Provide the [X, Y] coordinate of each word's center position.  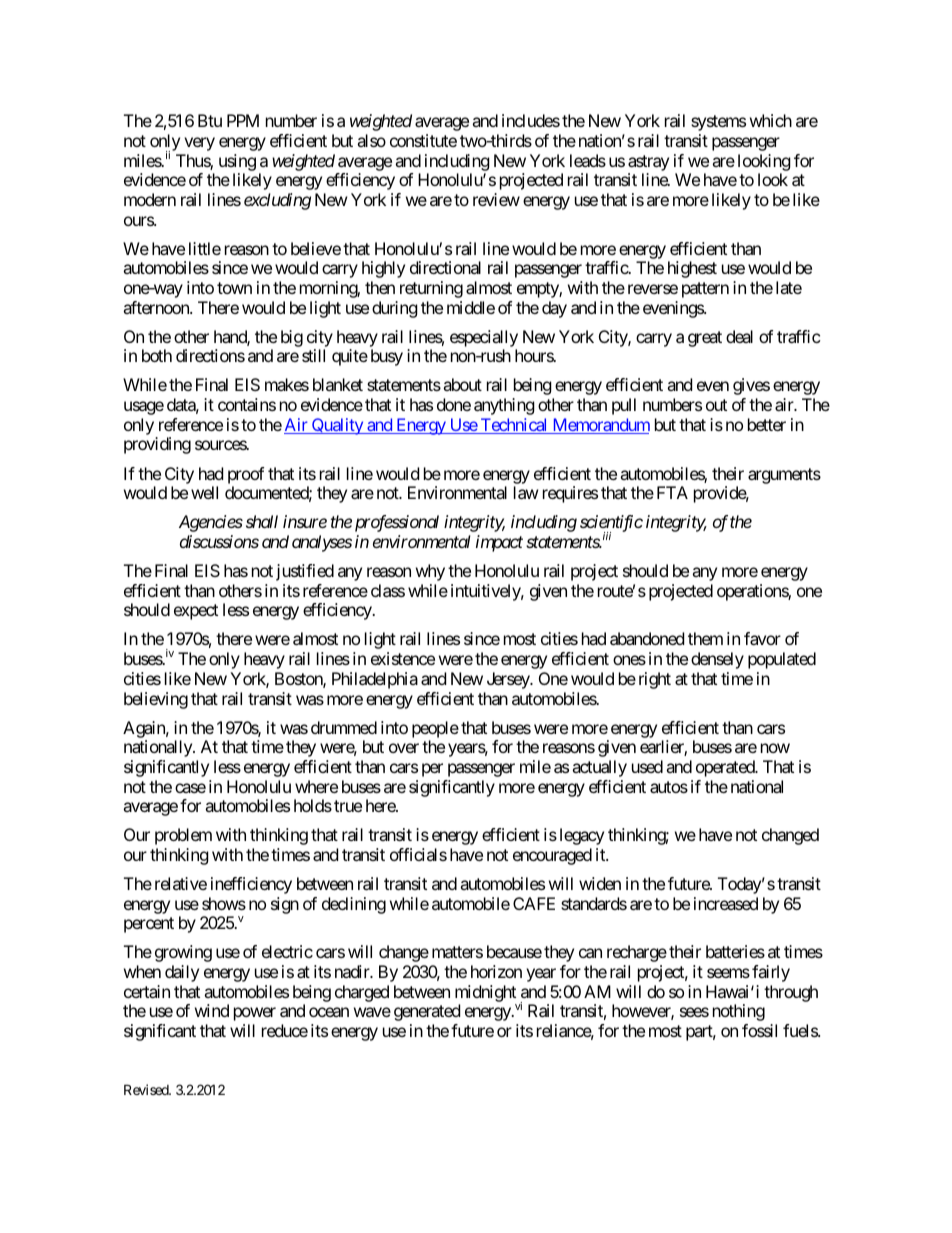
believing [156, 700]
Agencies [211, 523]
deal [739, 336]
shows [224, 903]
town [234, 288]
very [199, 144]
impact [499, 543]
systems [718, 123]
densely [717, 660]
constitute [423, 140]
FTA [672, 492]
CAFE [534, 903]
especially [484, 338]
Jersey [509, 680]
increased [726, 903]
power [255, 1014]
